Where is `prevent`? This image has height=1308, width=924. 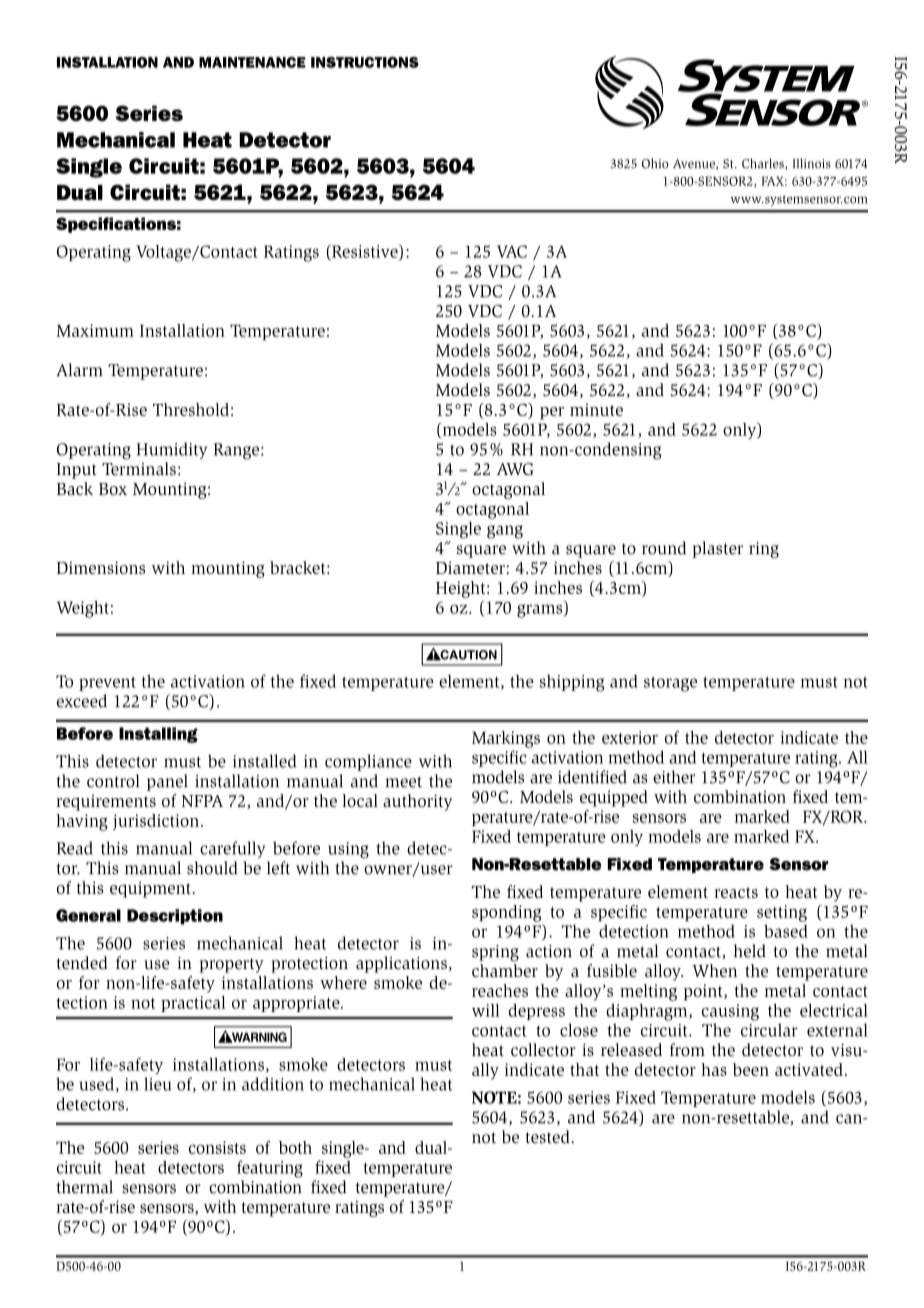
prevent is located at coordinates (107, 684).
